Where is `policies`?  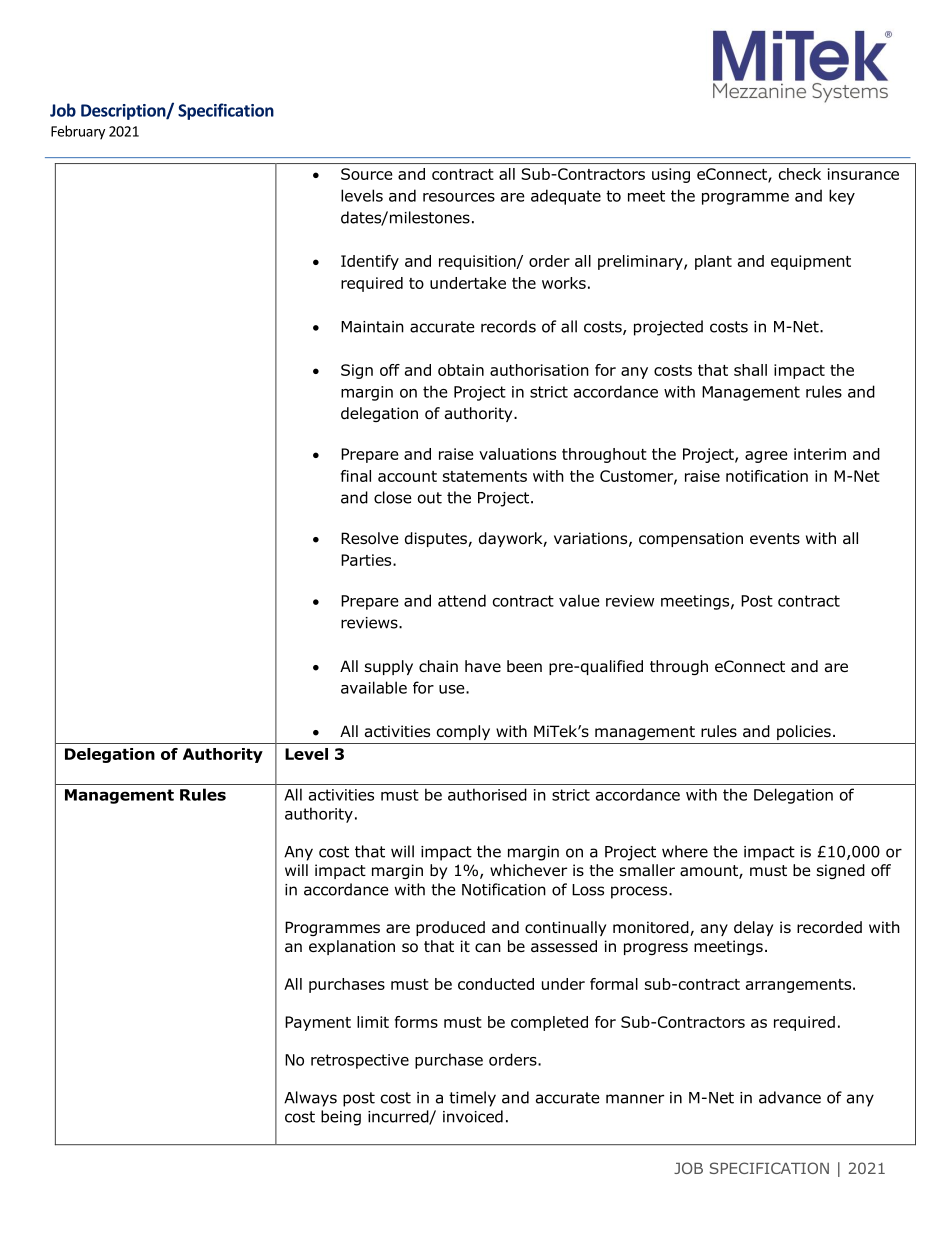
policies is located at coordinates (804, 732).
